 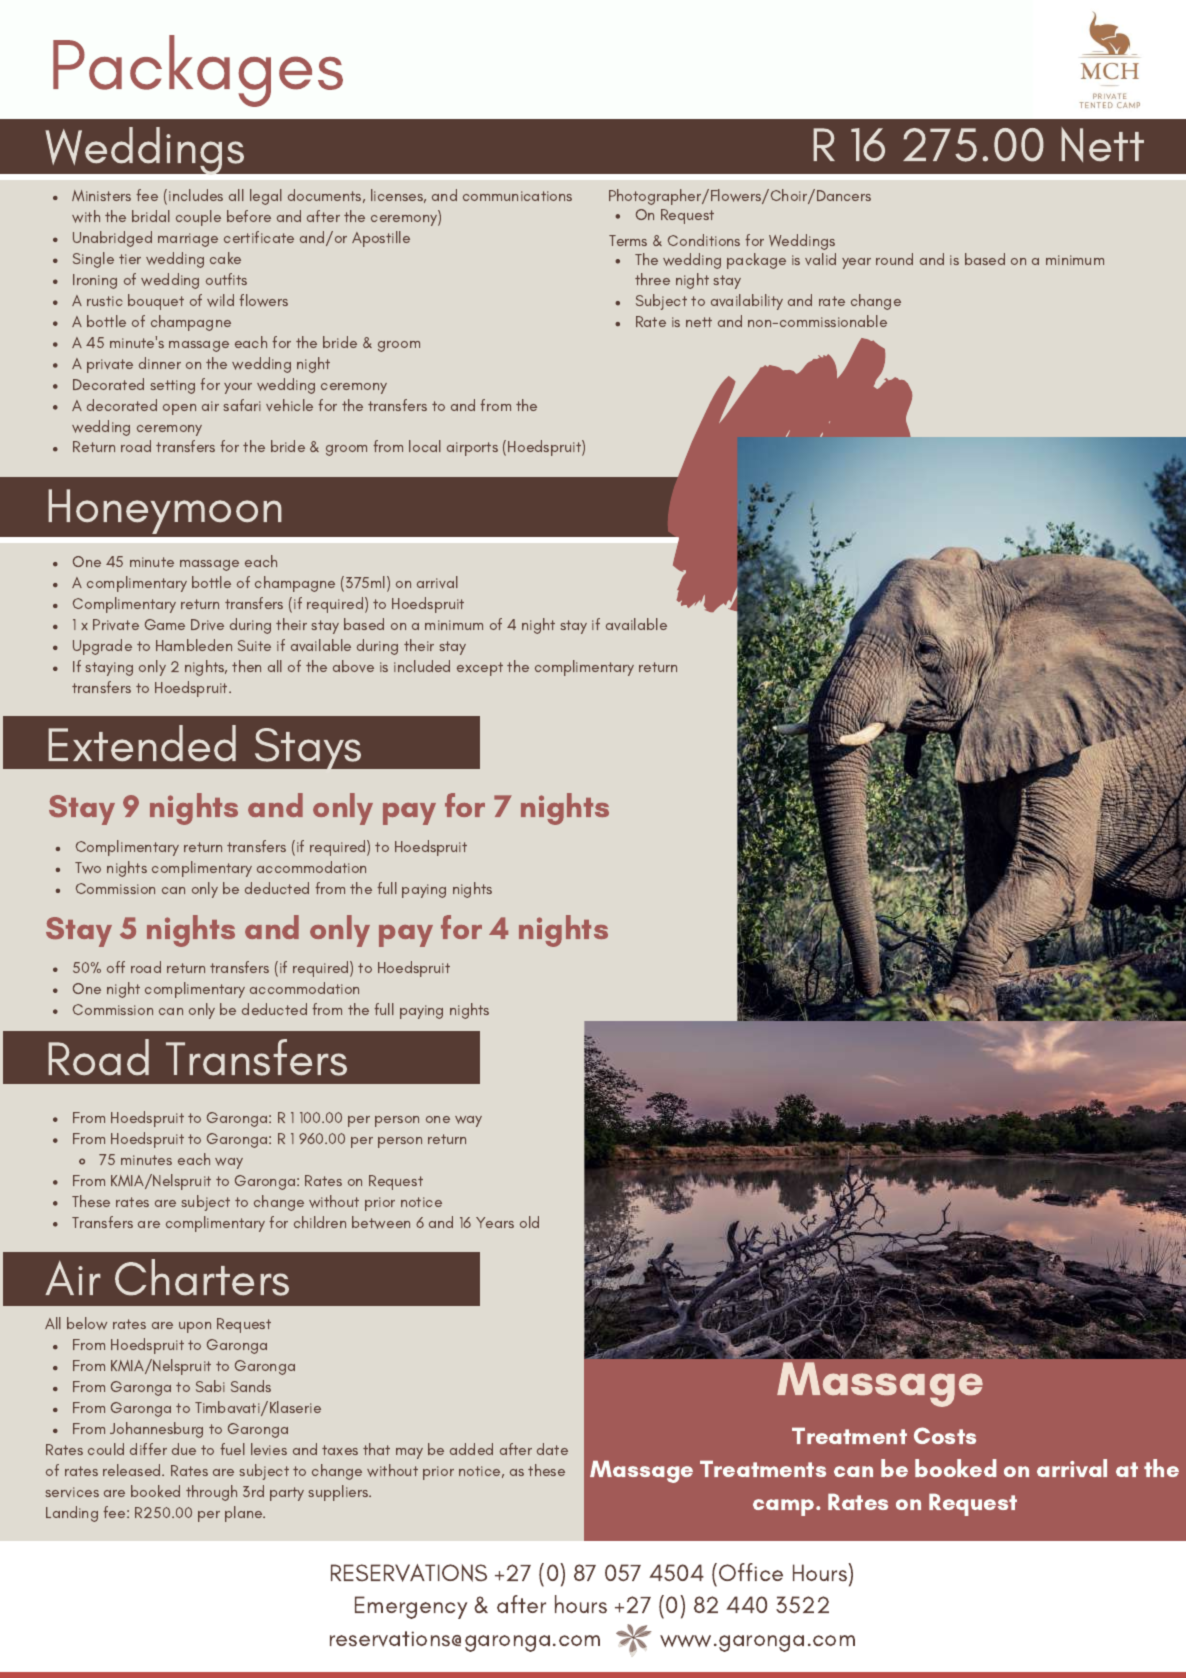 I want to click on except, so click(x=480, y=669).
